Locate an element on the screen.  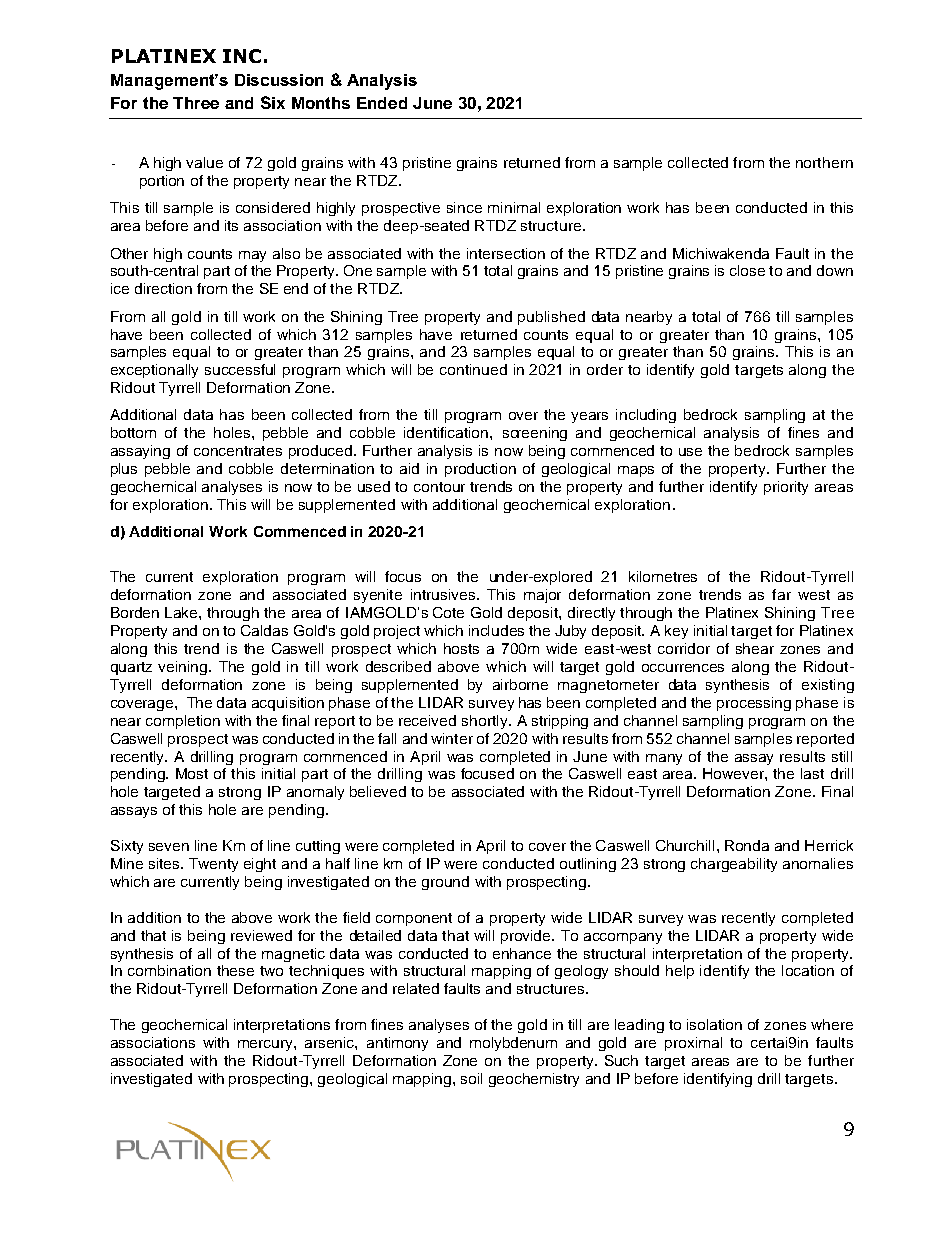
northern is located at coordinates (824, 162).
